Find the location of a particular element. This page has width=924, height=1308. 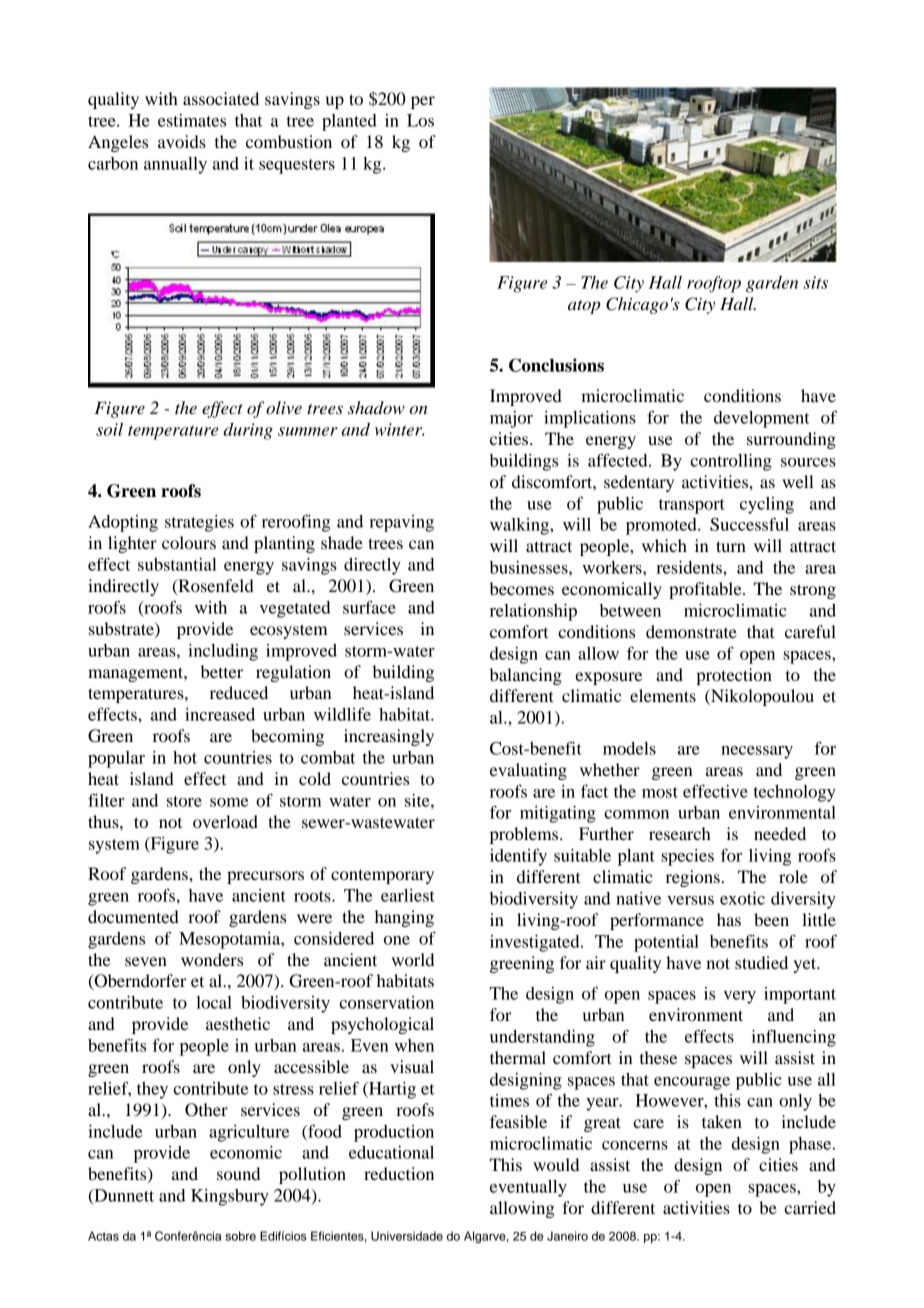

strategies is located at coordinates (199, 523).
